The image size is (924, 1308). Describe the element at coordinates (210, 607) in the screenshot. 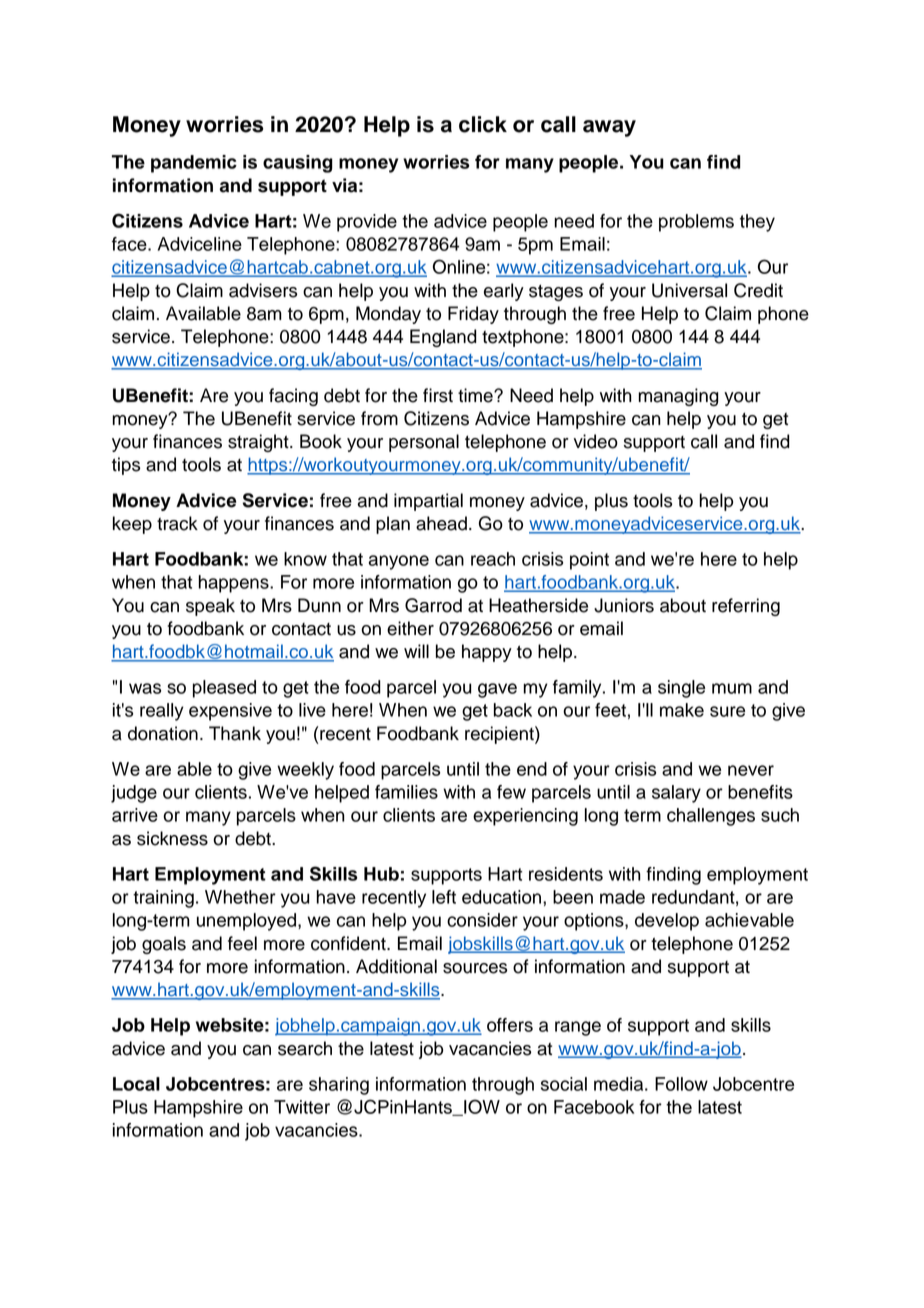

I see `speak` at that location.
